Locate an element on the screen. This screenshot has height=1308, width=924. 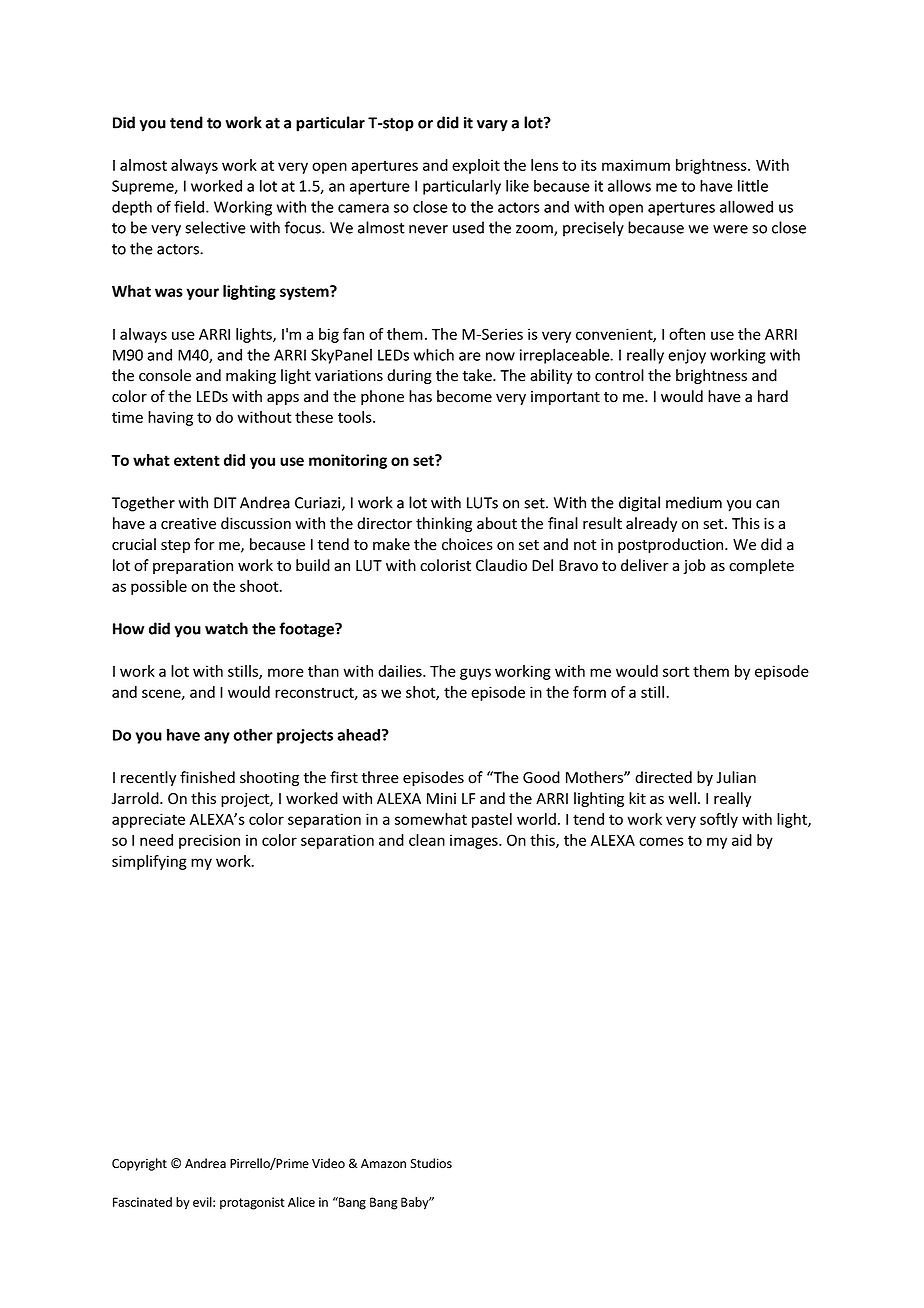
images is located at coordinates (475, 841).
